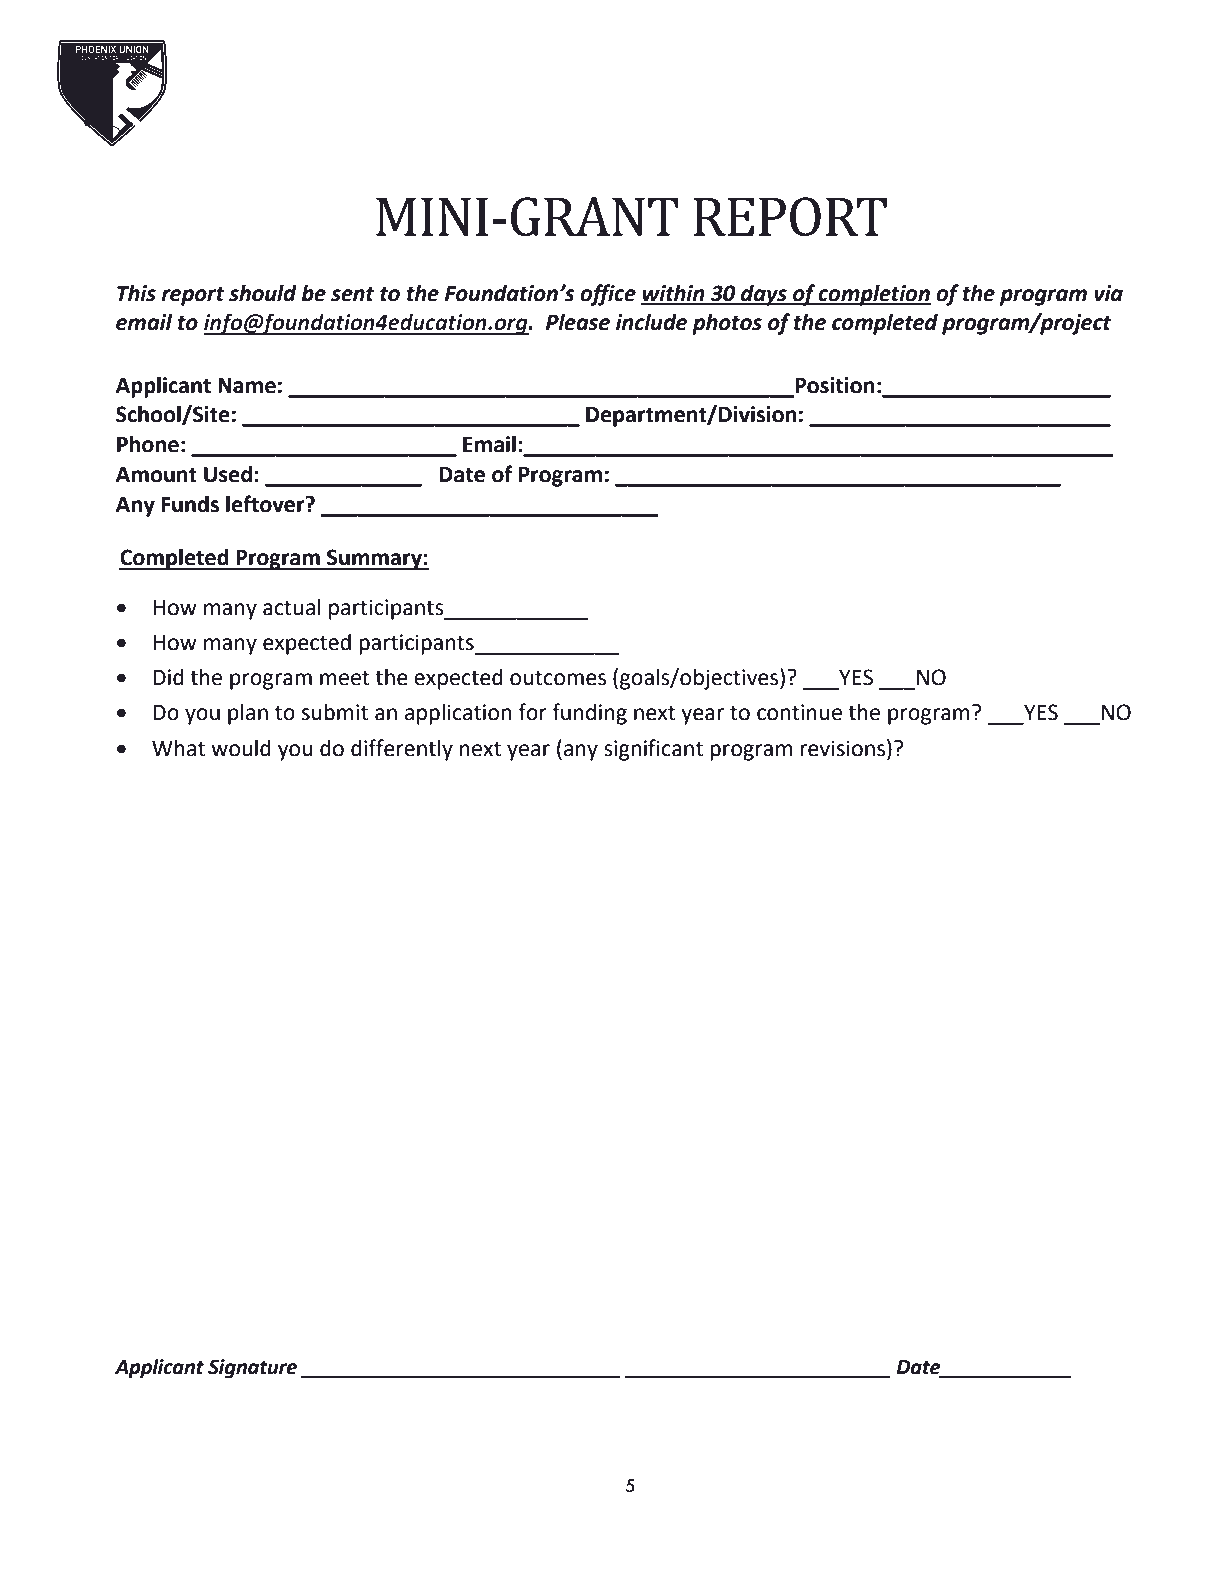 This screenshot has height=1595, width=1232. I want to click on completion, so click(874, 295).
